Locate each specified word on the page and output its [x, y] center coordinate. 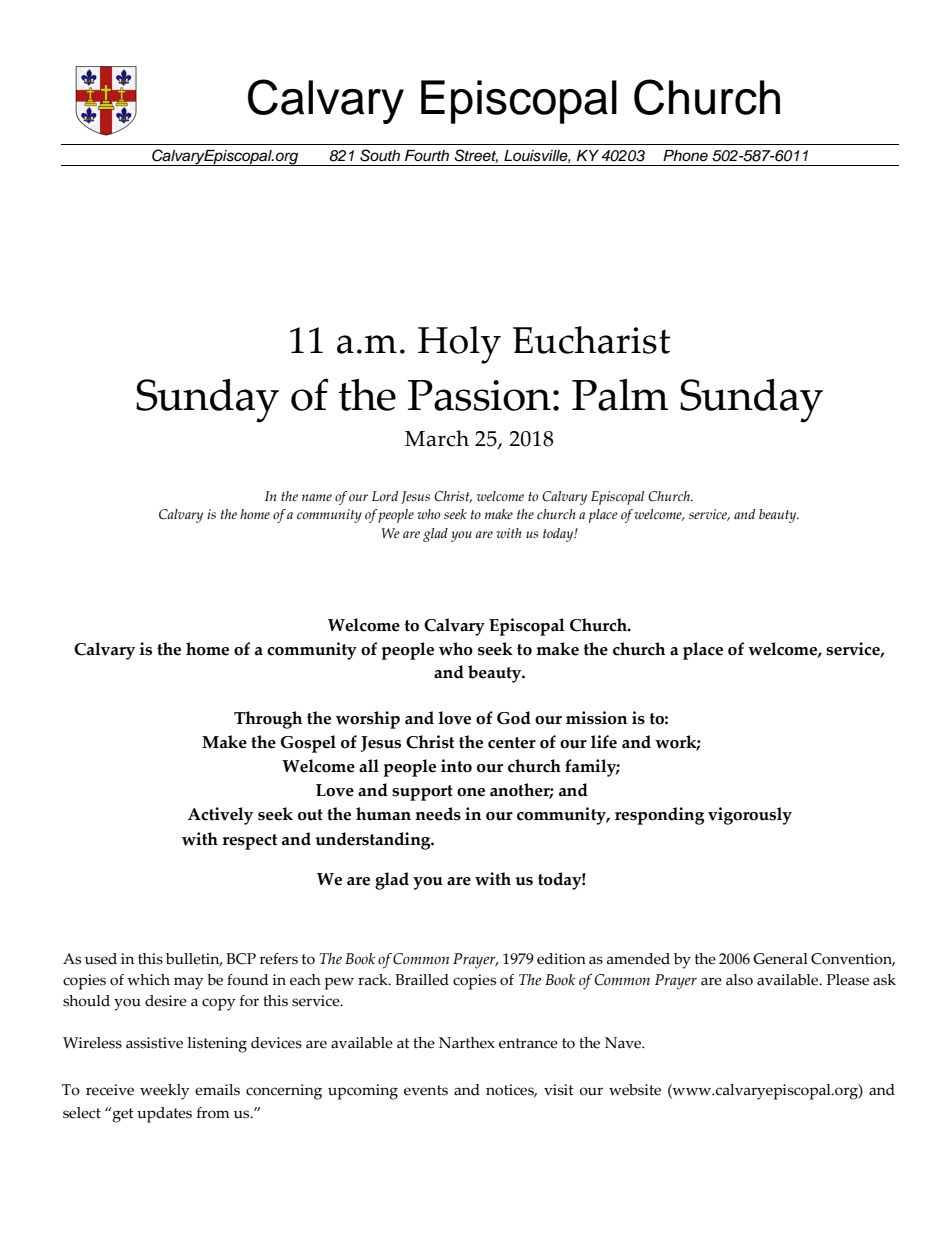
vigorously [750, 816]
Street [476, 156]
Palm [620, 395]
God [514, 718]
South [380, 155]
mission [596, 718]
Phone [685, 155]
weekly [164, 1092]
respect [249, 842]
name [317, 497]
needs [438, 814]
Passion [479, 395]
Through [268, 720]
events [426, 1090]
